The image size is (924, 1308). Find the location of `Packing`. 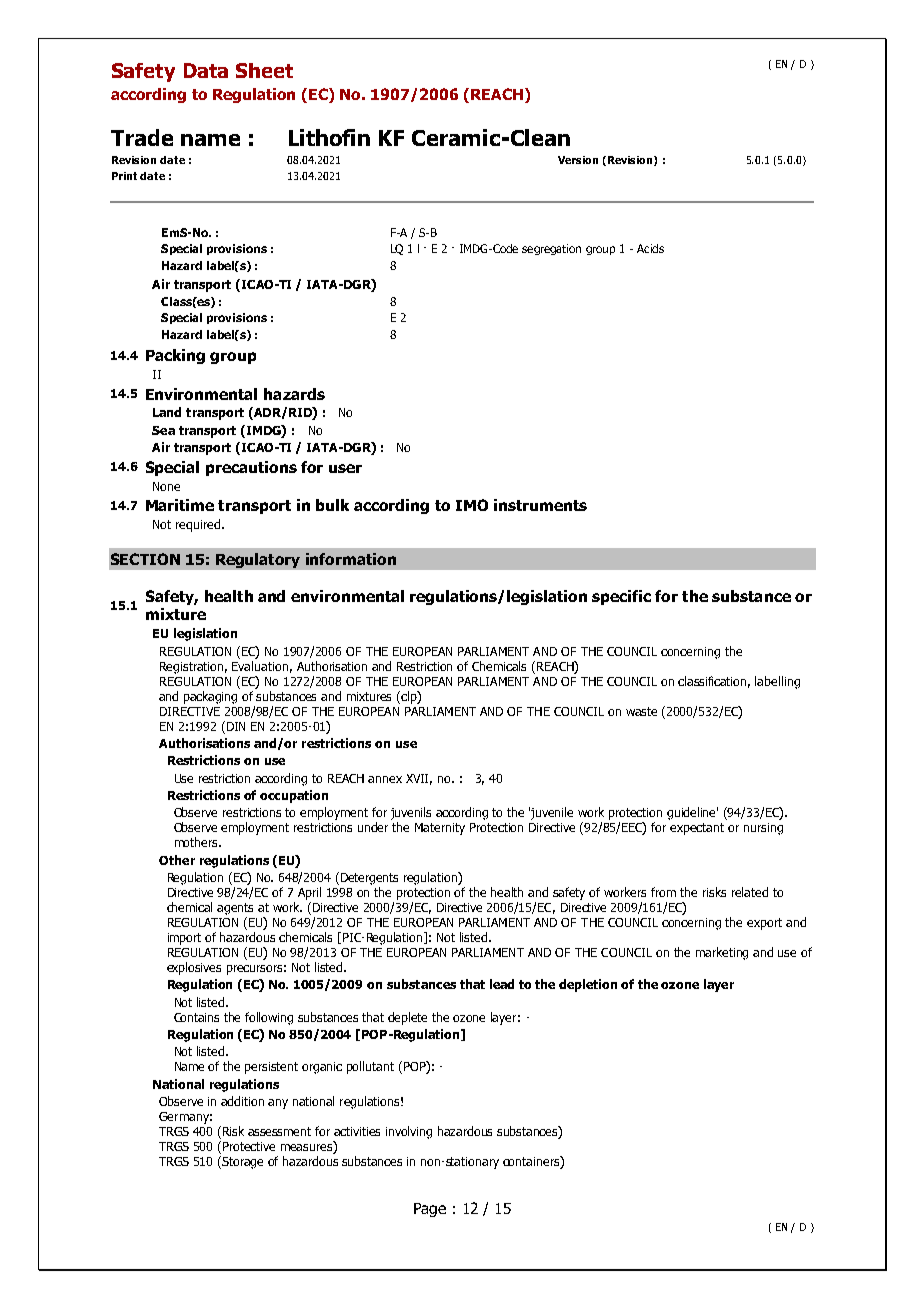

Packing is located at coordinates (175, 356).
